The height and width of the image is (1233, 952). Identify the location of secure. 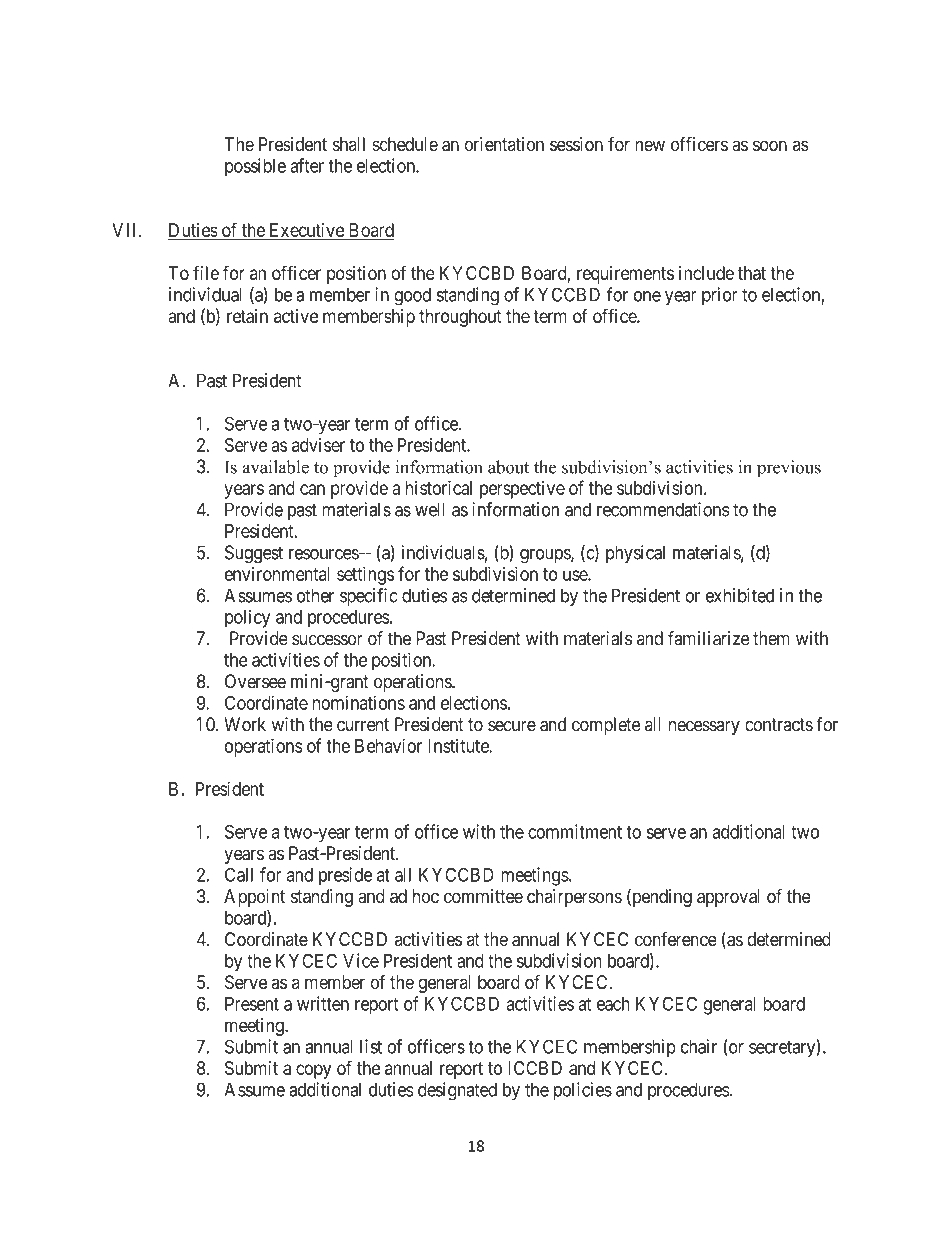
(512, 726).
